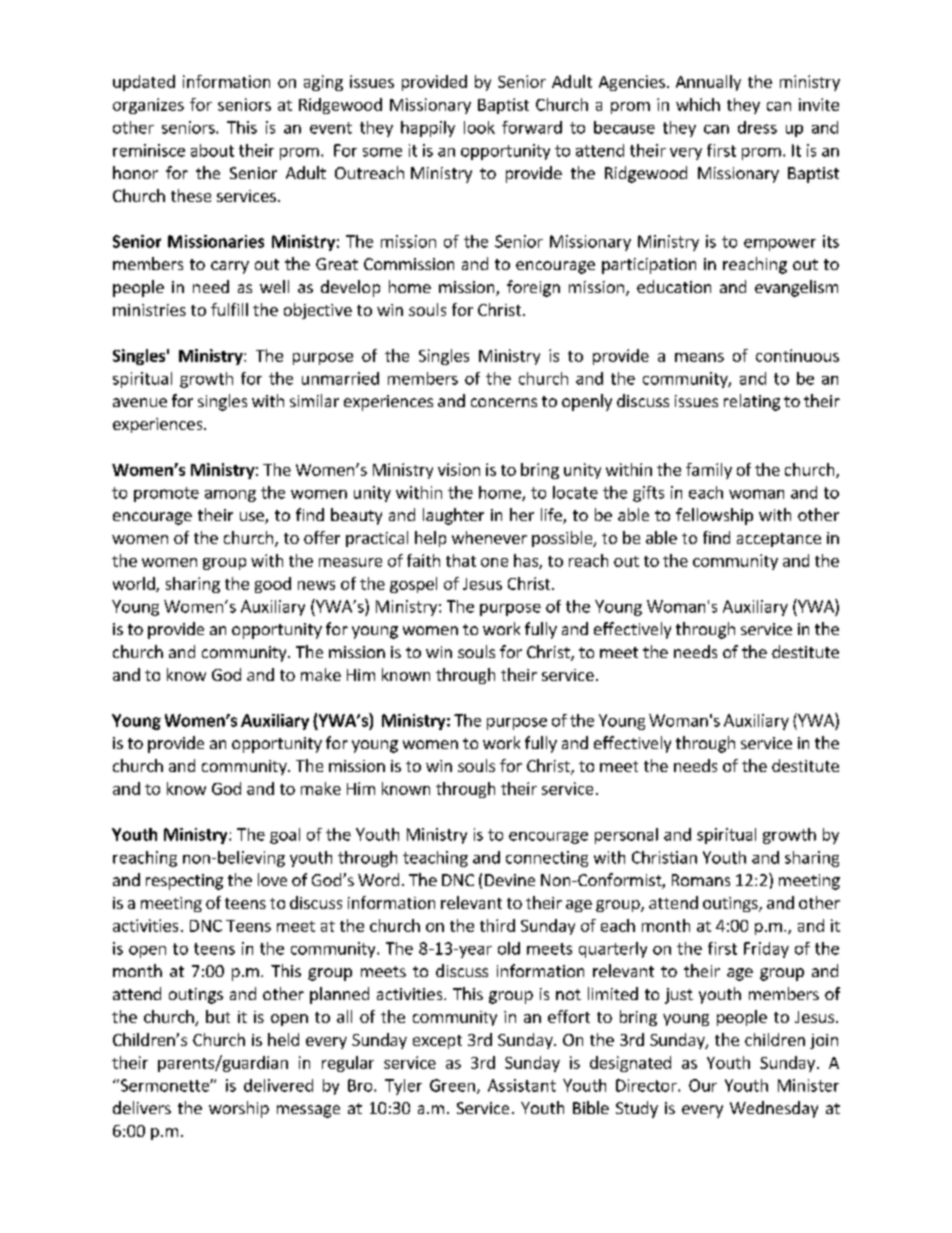 This image has height=1233, width=952. I want to click on respecting, so click(184, 882).
